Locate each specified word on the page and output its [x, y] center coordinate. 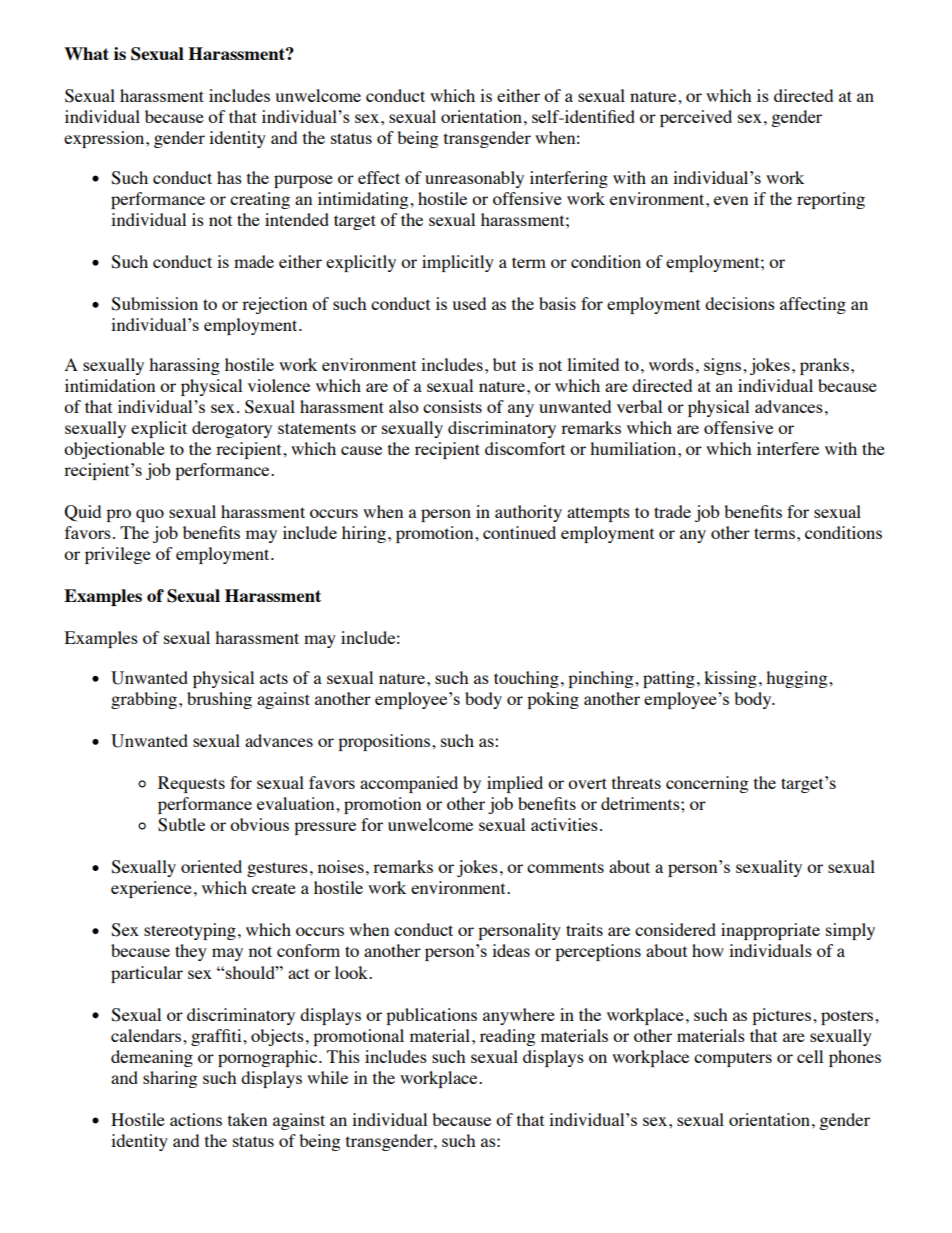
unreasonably [474, 179]
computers [733, 1059]
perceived [696, 118]
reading [507, 1037]
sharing [170, 1079]
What [86, 53]
